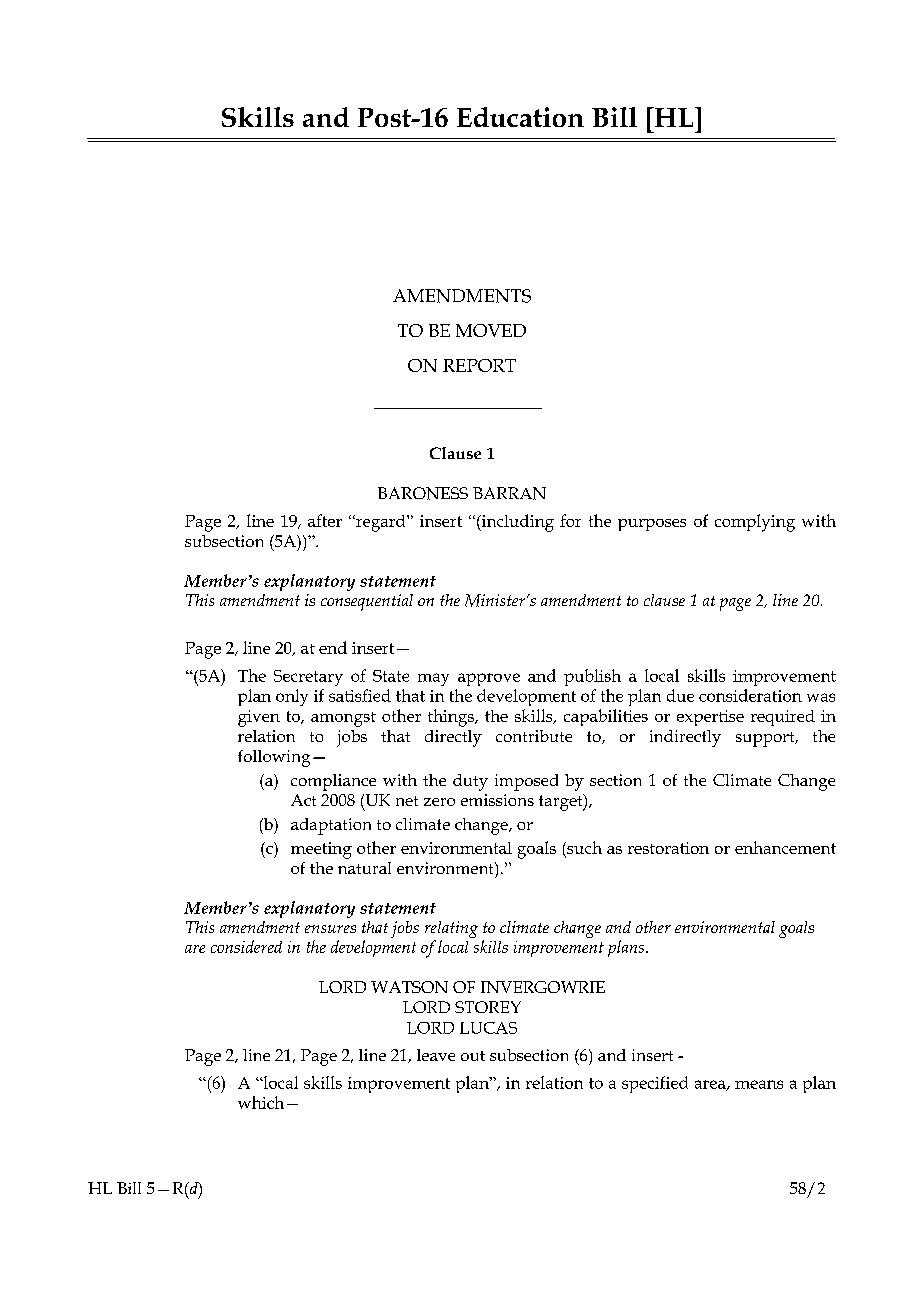 The image size is (924, 1308). What do you see at coordinates (423, 493) in the page?
I see `BARONESS` at bounding box center [423, 493].
